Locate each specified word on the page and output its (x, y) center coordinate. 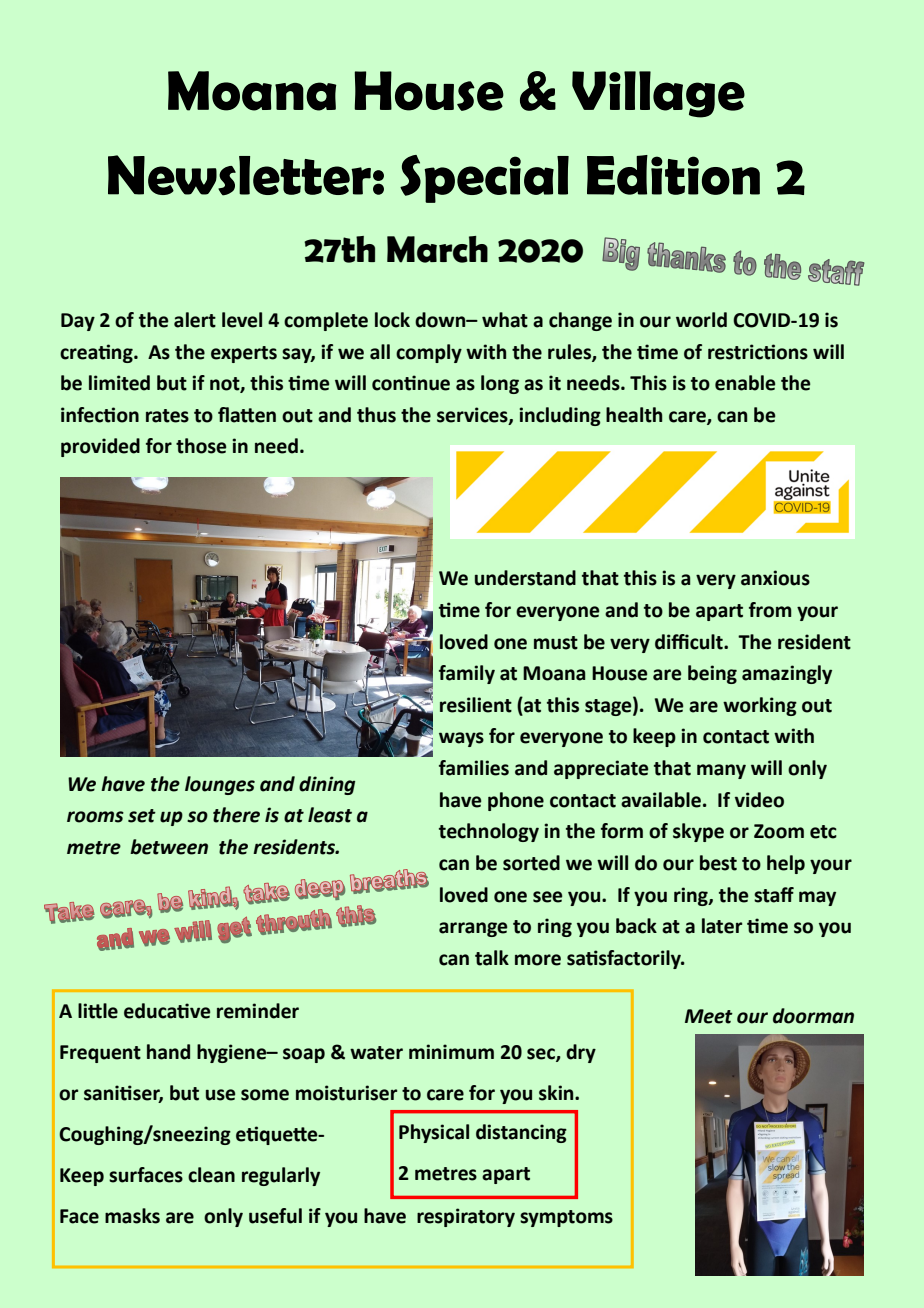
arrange (473, 929)
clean (211, 1175)
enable (745, 383)
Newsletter (239, 175)
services (473, 415)
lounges (220, 785)
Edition (673, 175)
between (169, 847)
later (722, 926)
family (467, 674)
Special (484, 179)
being (712, 674)
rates (167, 416)
